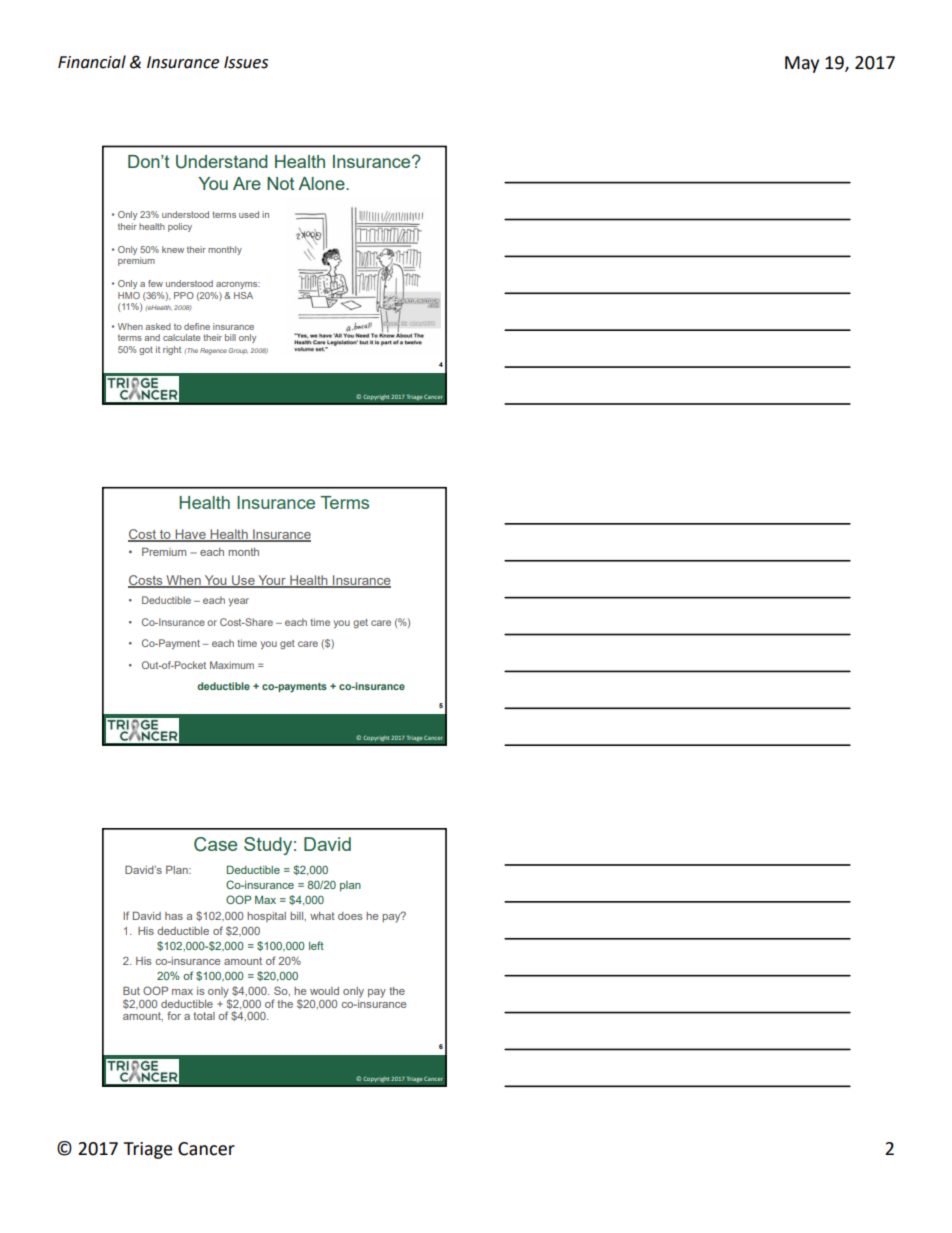  What do you see at coordinates (146, 350) in the image?
I see `got` at bounding box center [146, 350].
